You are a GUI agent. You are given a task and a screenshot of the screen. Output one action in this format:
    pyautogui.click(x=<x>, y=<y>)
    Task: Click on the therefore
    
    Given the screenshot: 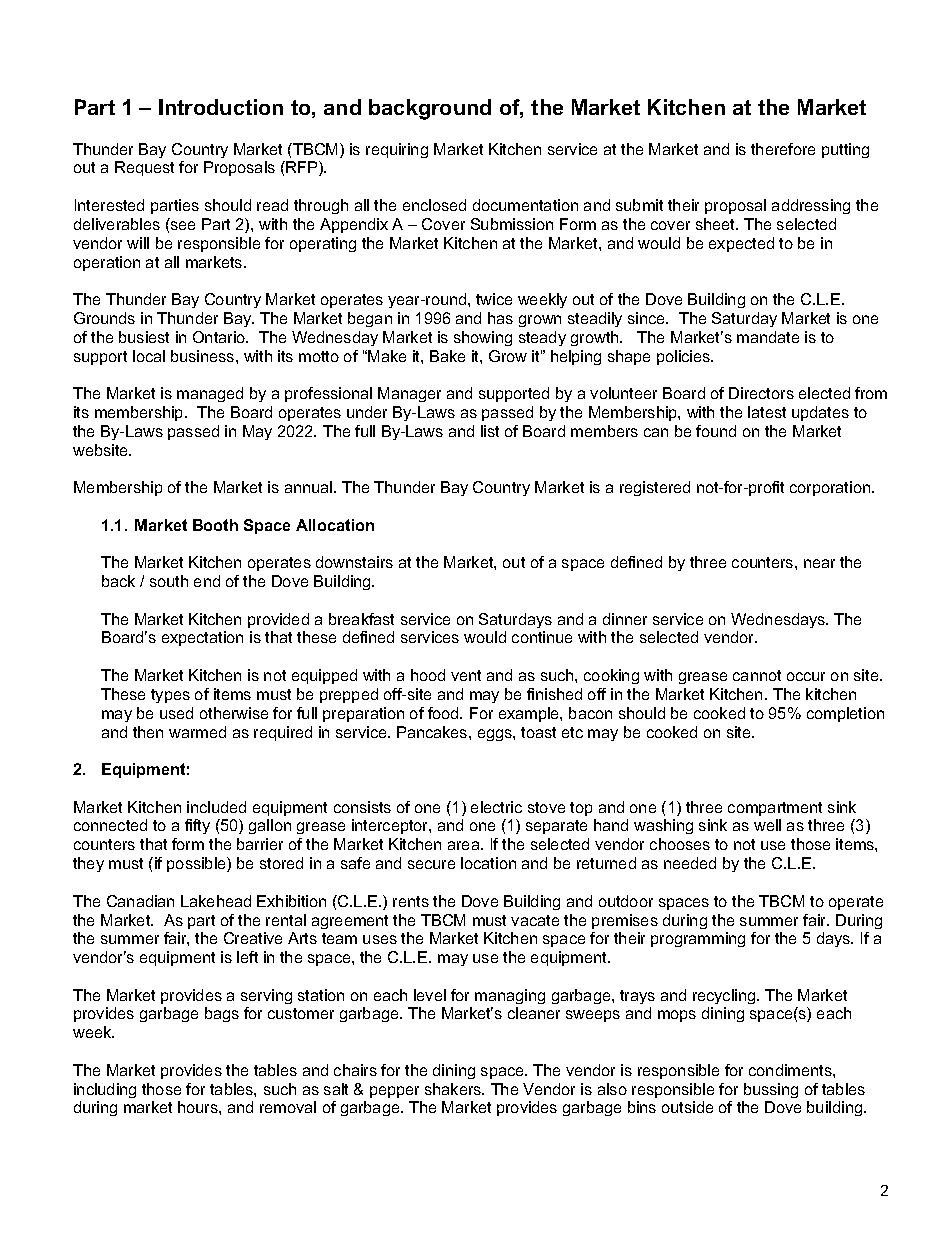 What is the action you would take?
    pyautogui.click(x=783, y=149)
